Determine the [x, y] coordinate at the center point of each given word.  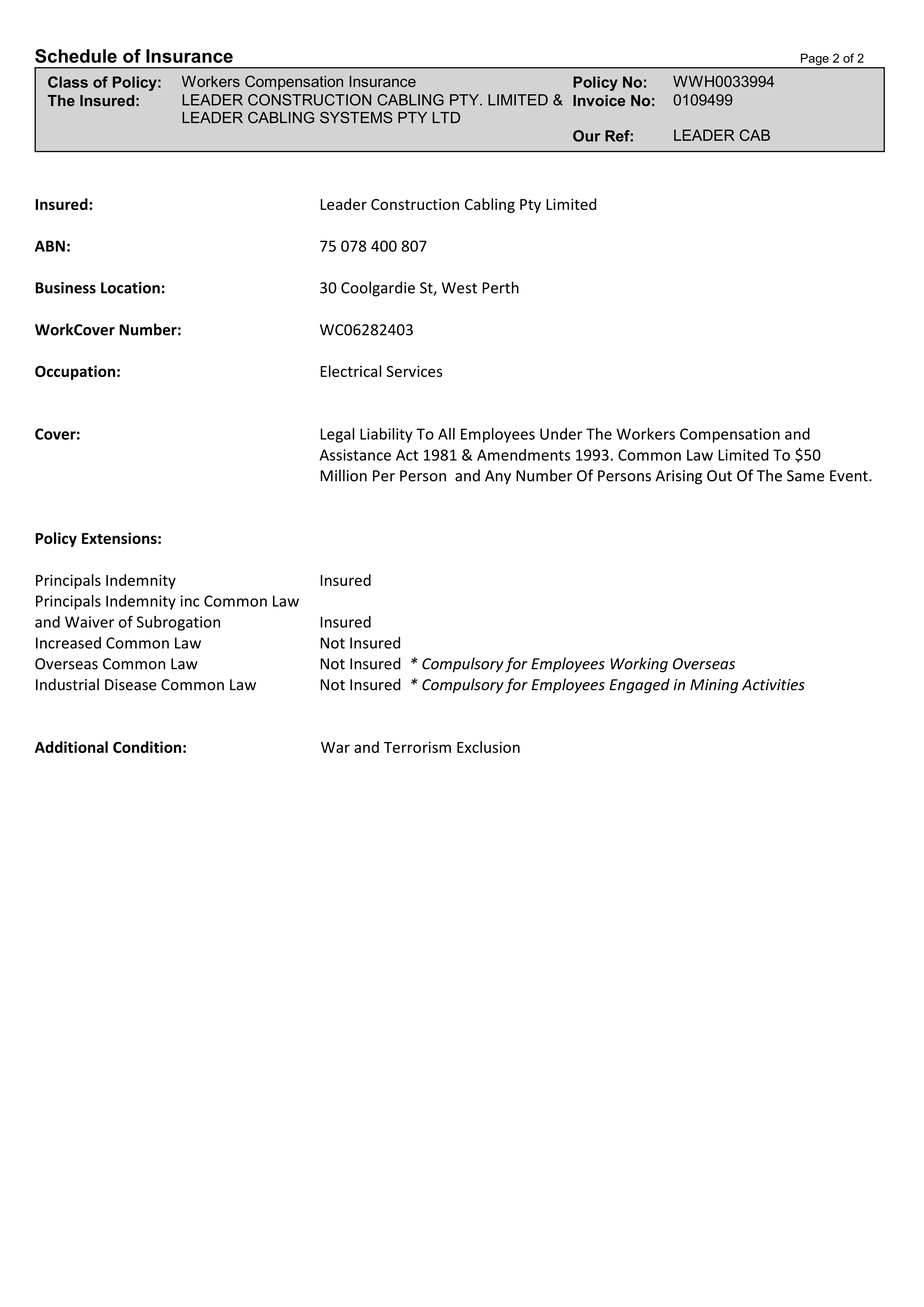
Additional [71, 747]
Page [815, 60]
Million [343, 475]
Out [719, 476]
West [459, 288]
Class [68, 82]
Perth [500, 287]
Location [130, 288]
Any [498, 477]
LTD [446, 117]
